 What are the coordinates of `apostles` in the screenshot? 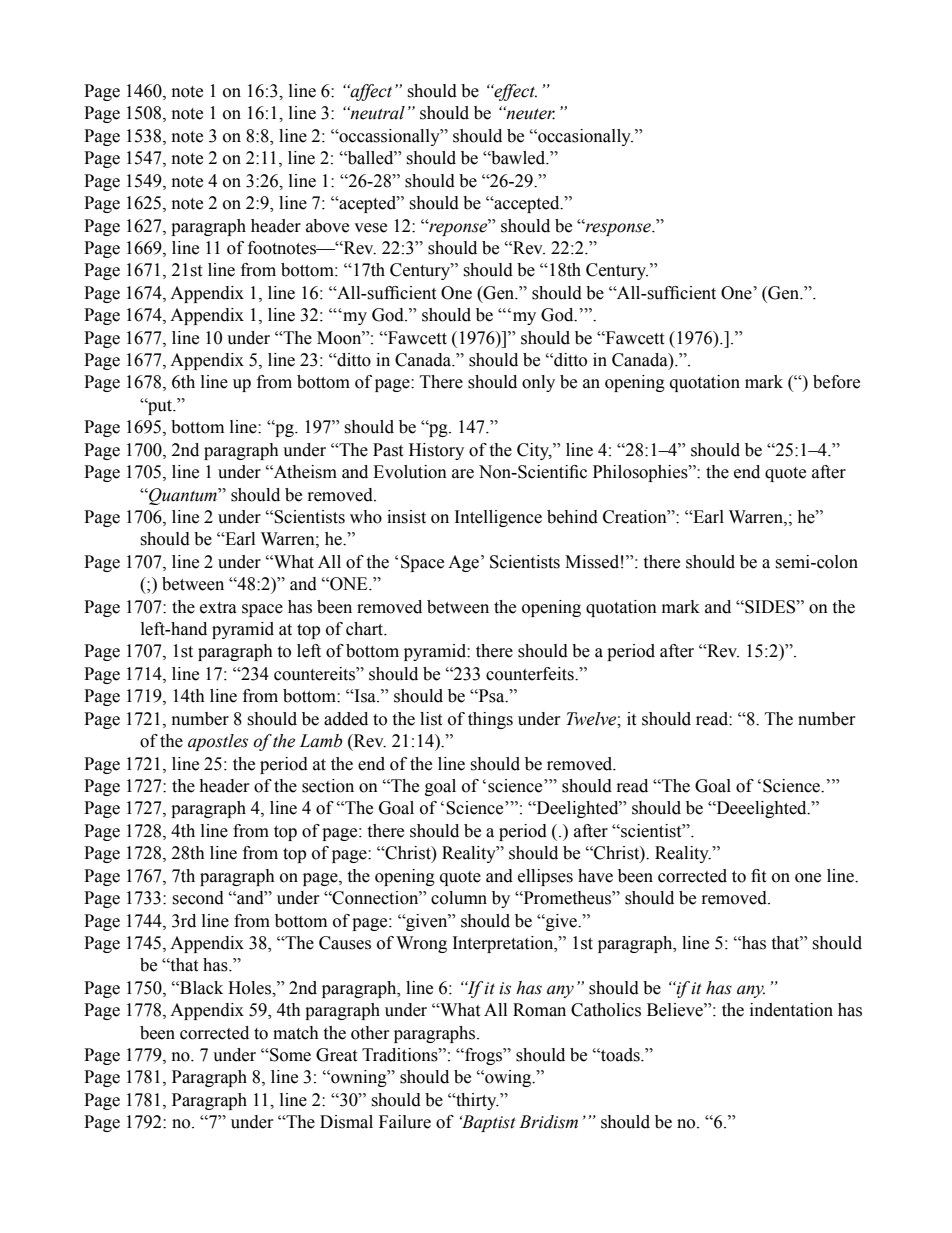 It's located at (218, 742).
